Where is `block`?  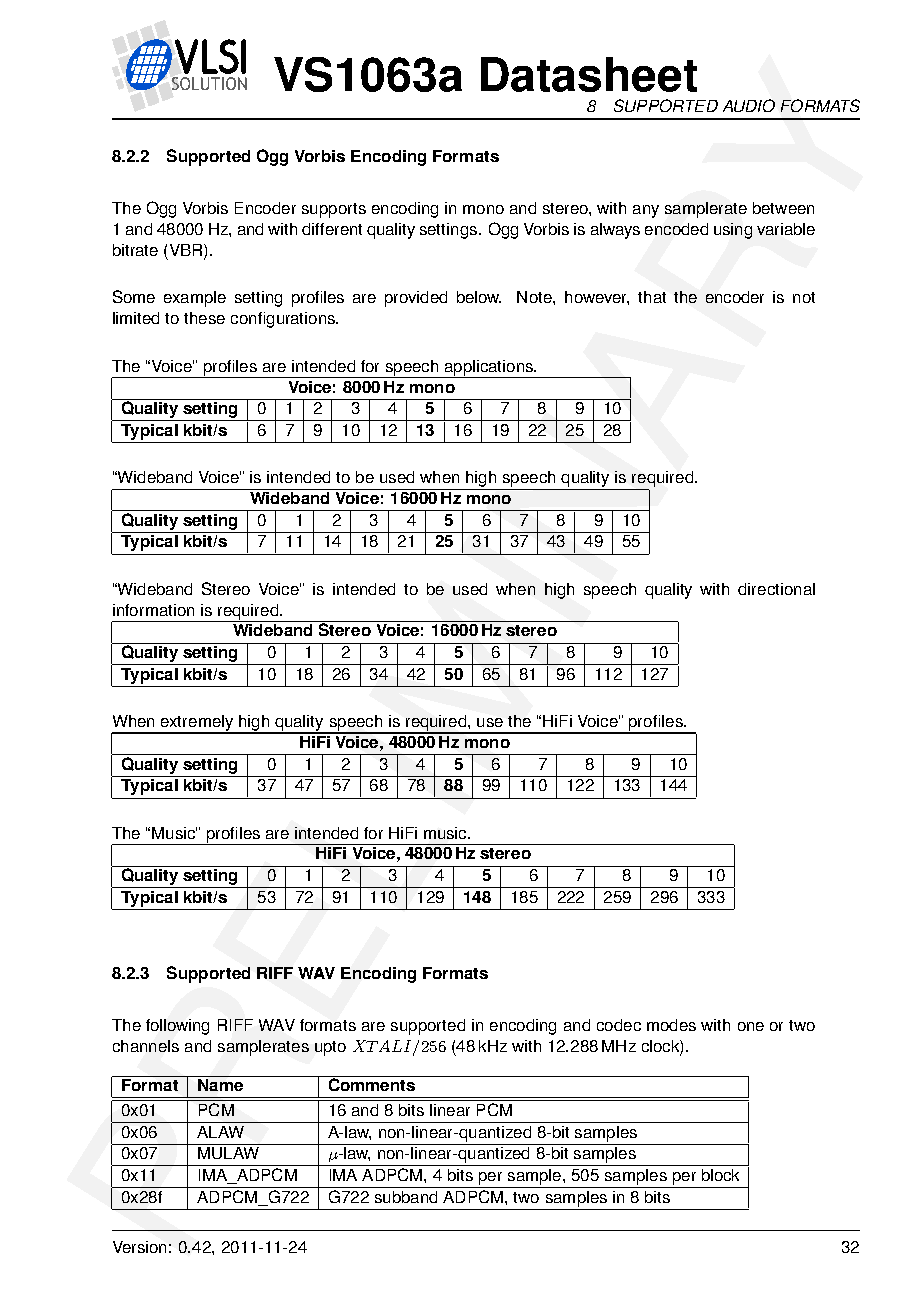
block is located at coordinates (720, 1175).
